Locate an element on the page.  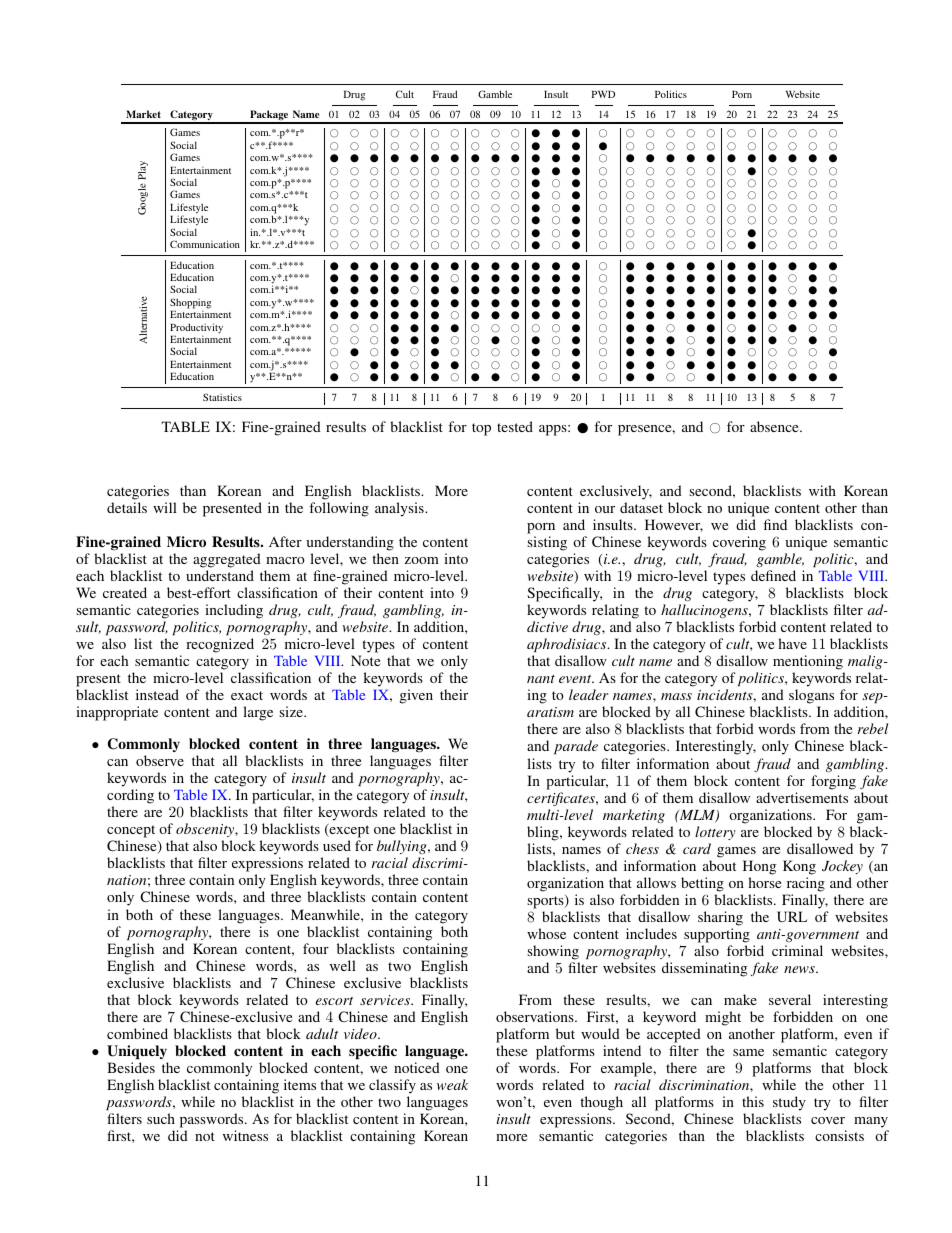
weak is located at coordinates (452, 1084).
